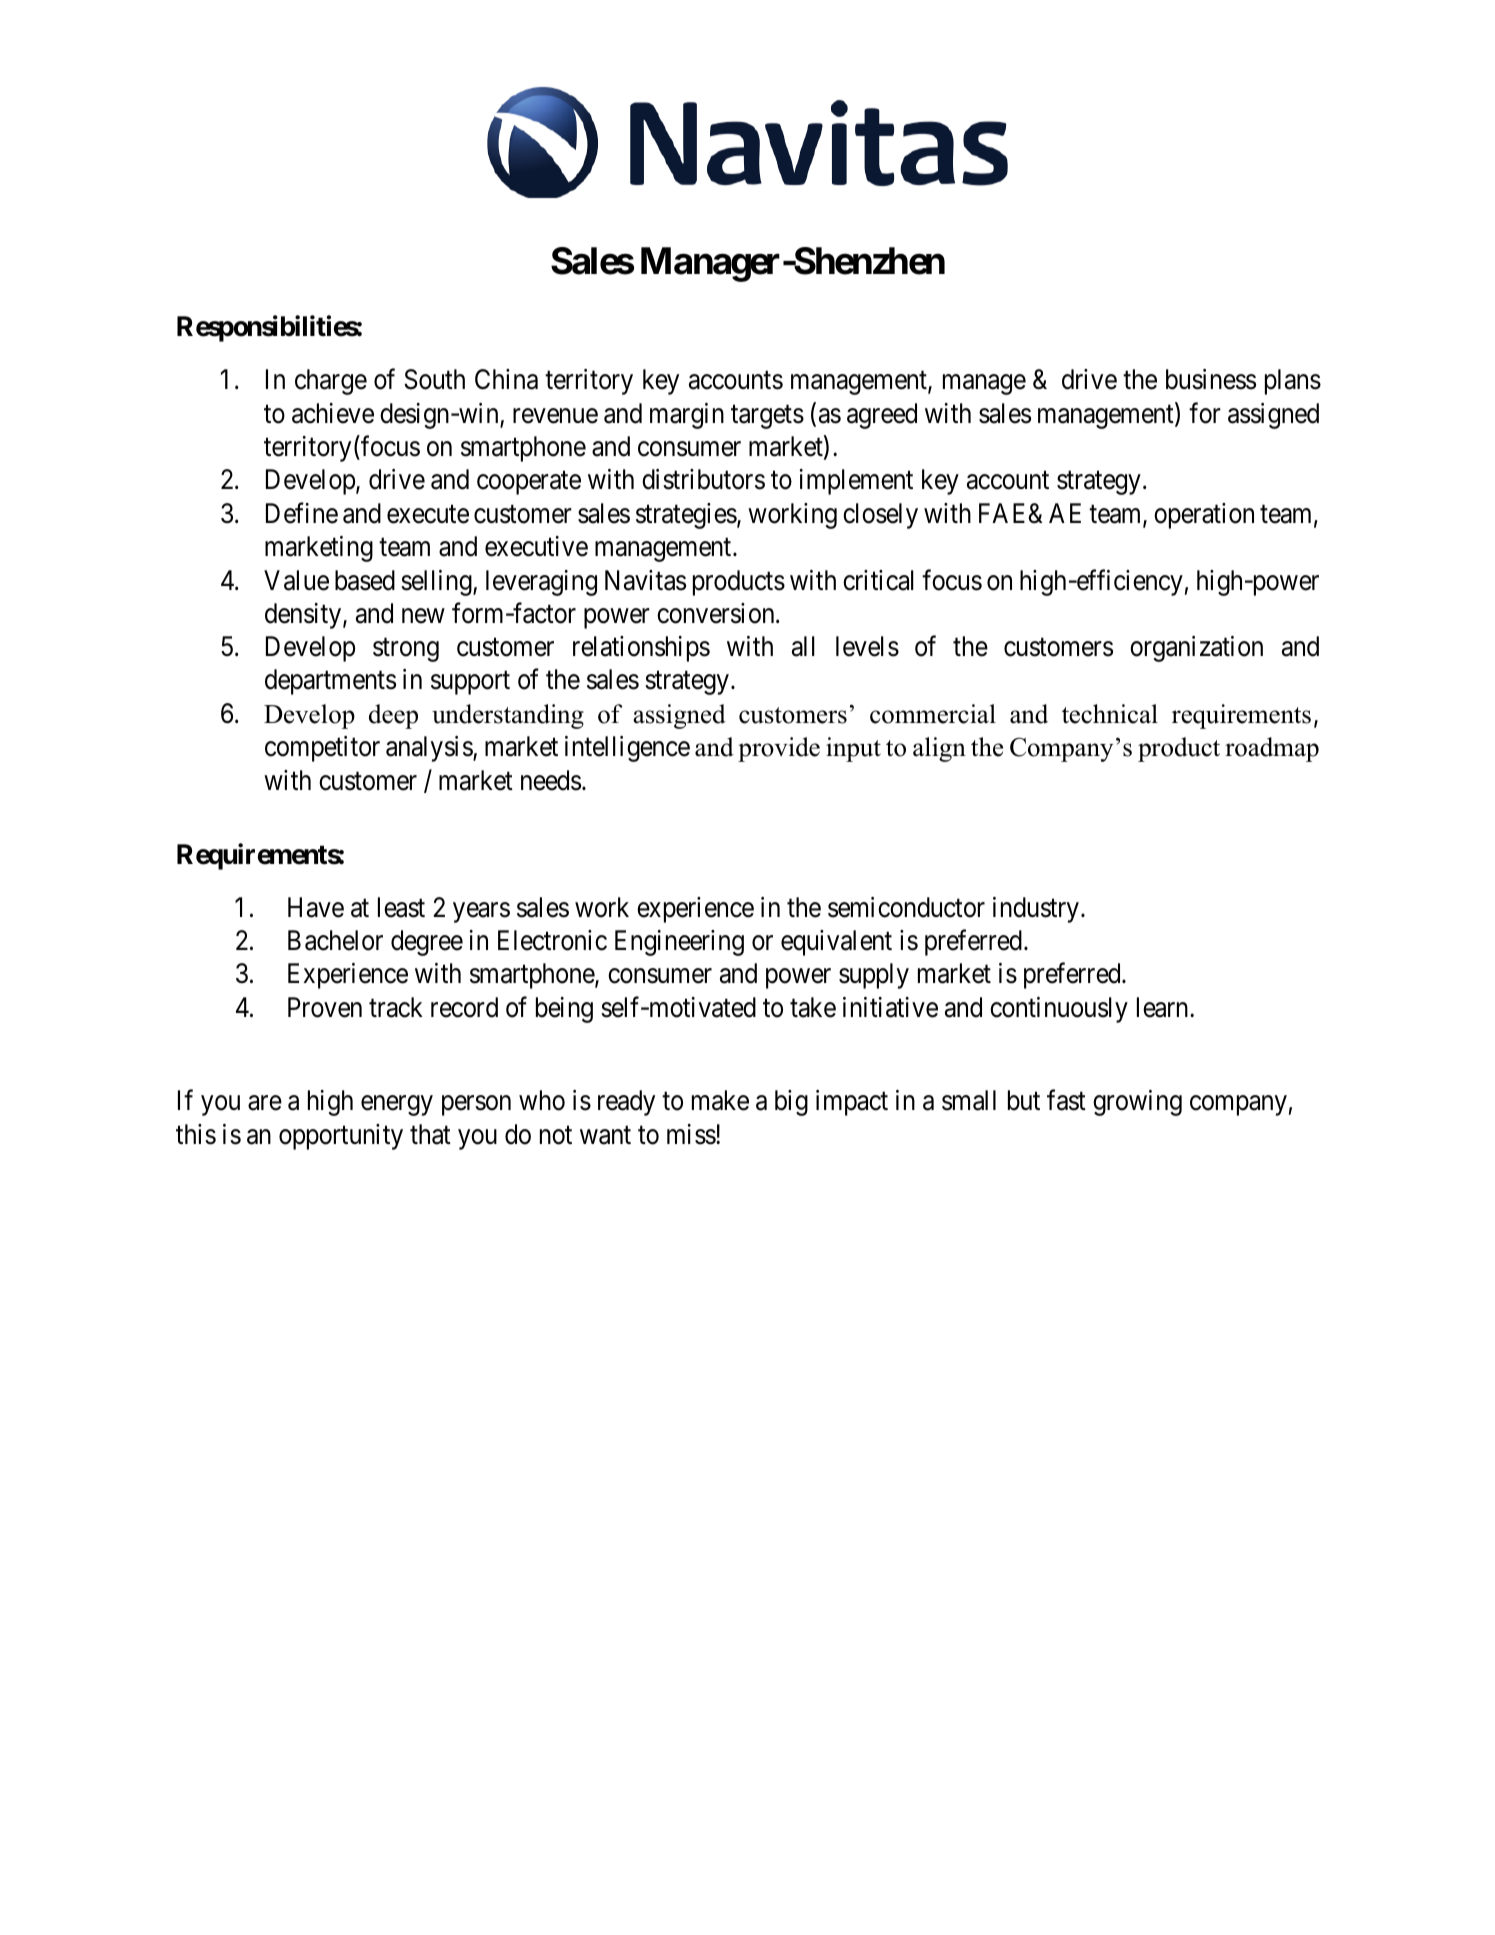  What do you see at coordinates (333, 413) in the screenshot?
I see `achieve` at bounding box center [333, 413].
